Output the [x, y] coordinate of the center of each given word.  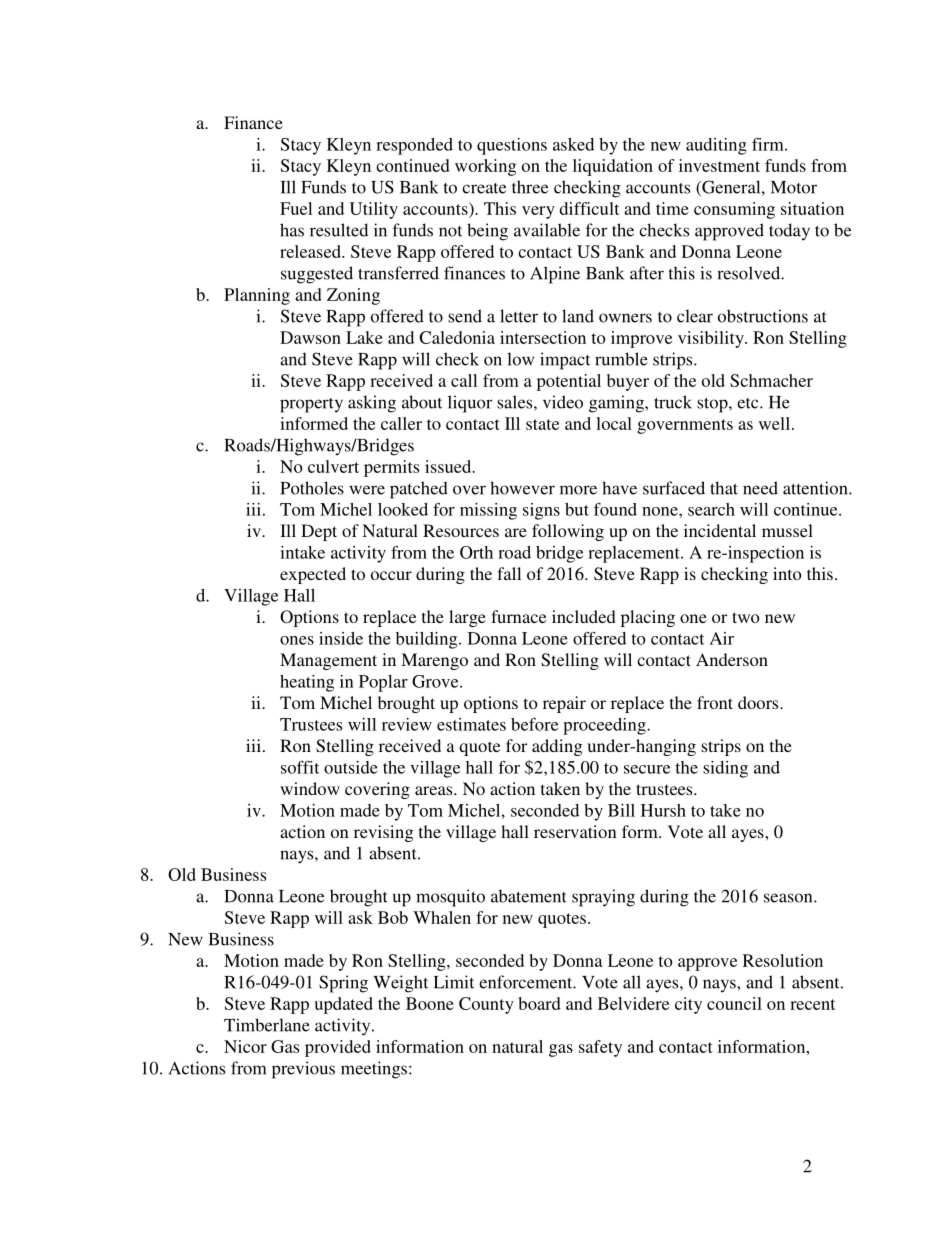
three [530, 187]
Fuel [296, 208]
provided [338, 1048]
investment [719, 165]
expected [313, 575]
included [584, 616]
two [746, 617]
